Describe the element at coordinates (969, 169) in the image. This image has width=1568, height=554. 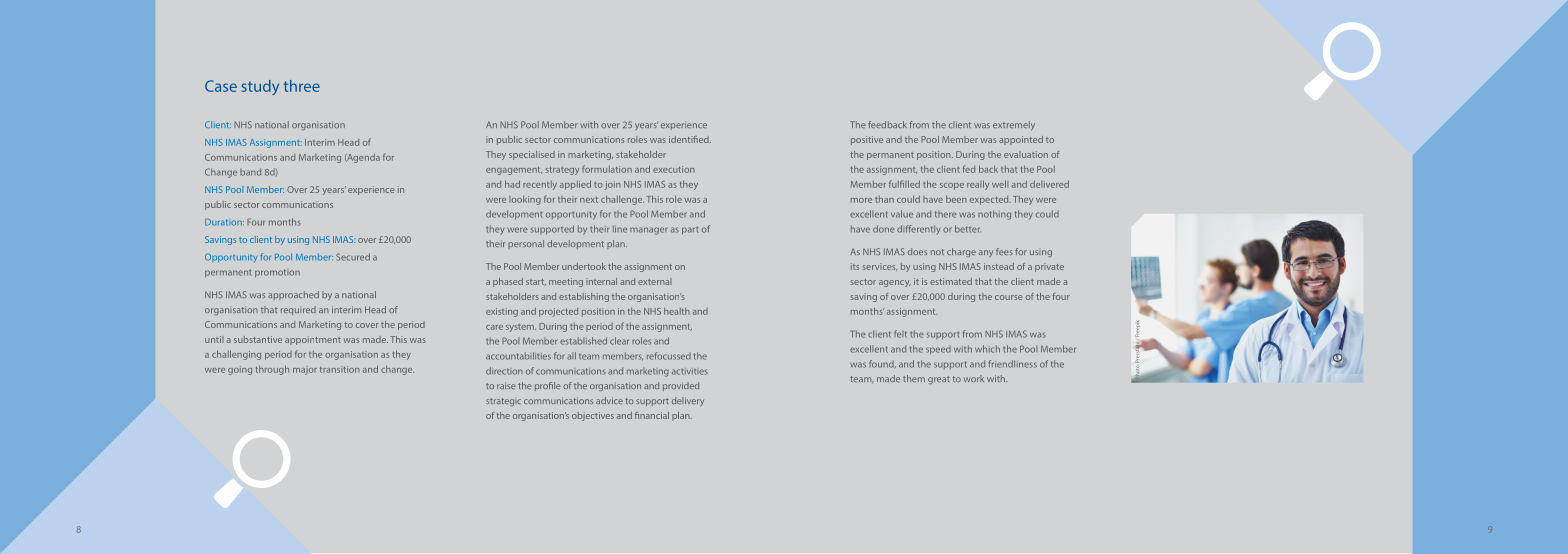
I see `fed` at that location.
